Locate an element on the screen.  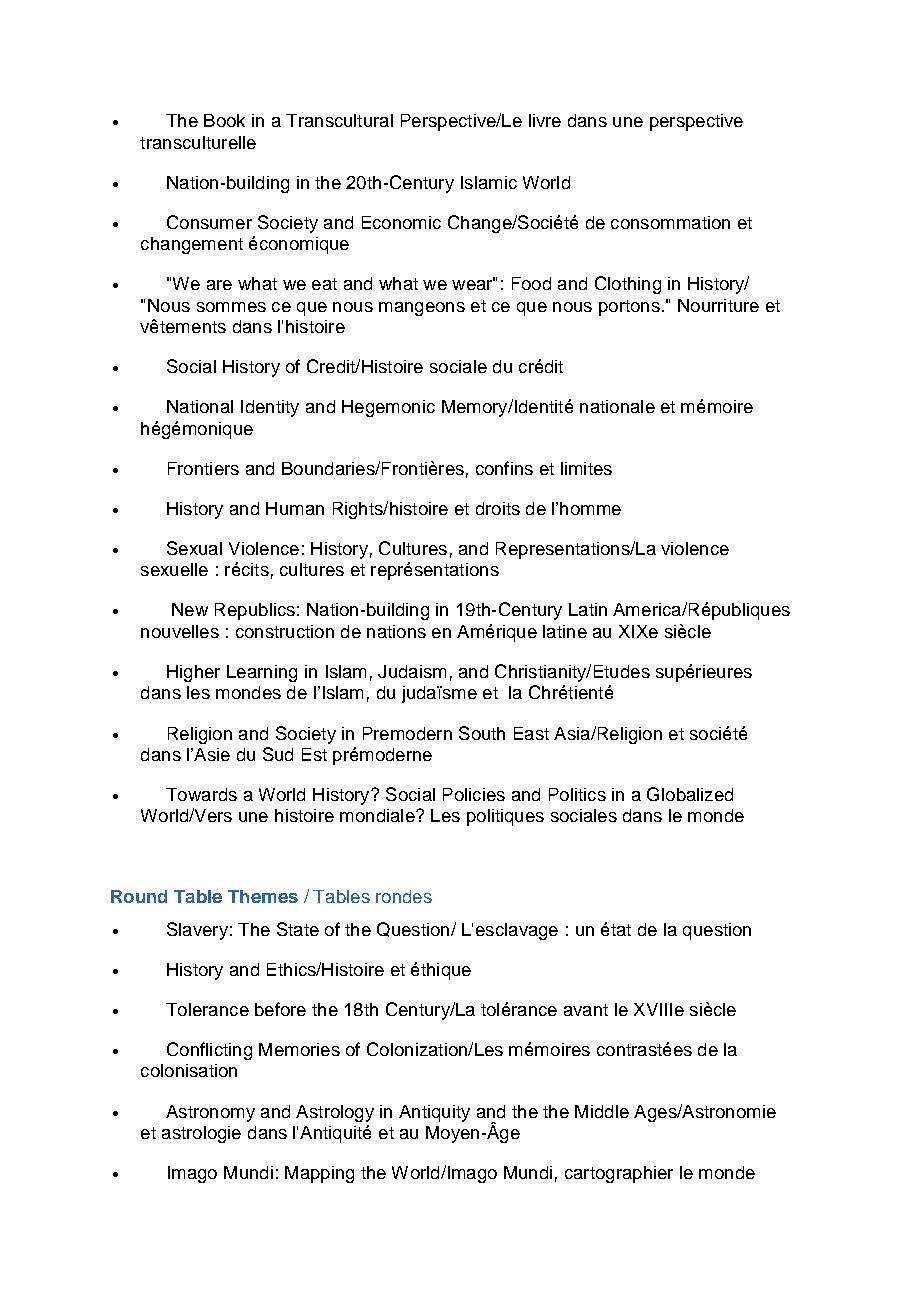
Book is located at coordinates (224, 120).
